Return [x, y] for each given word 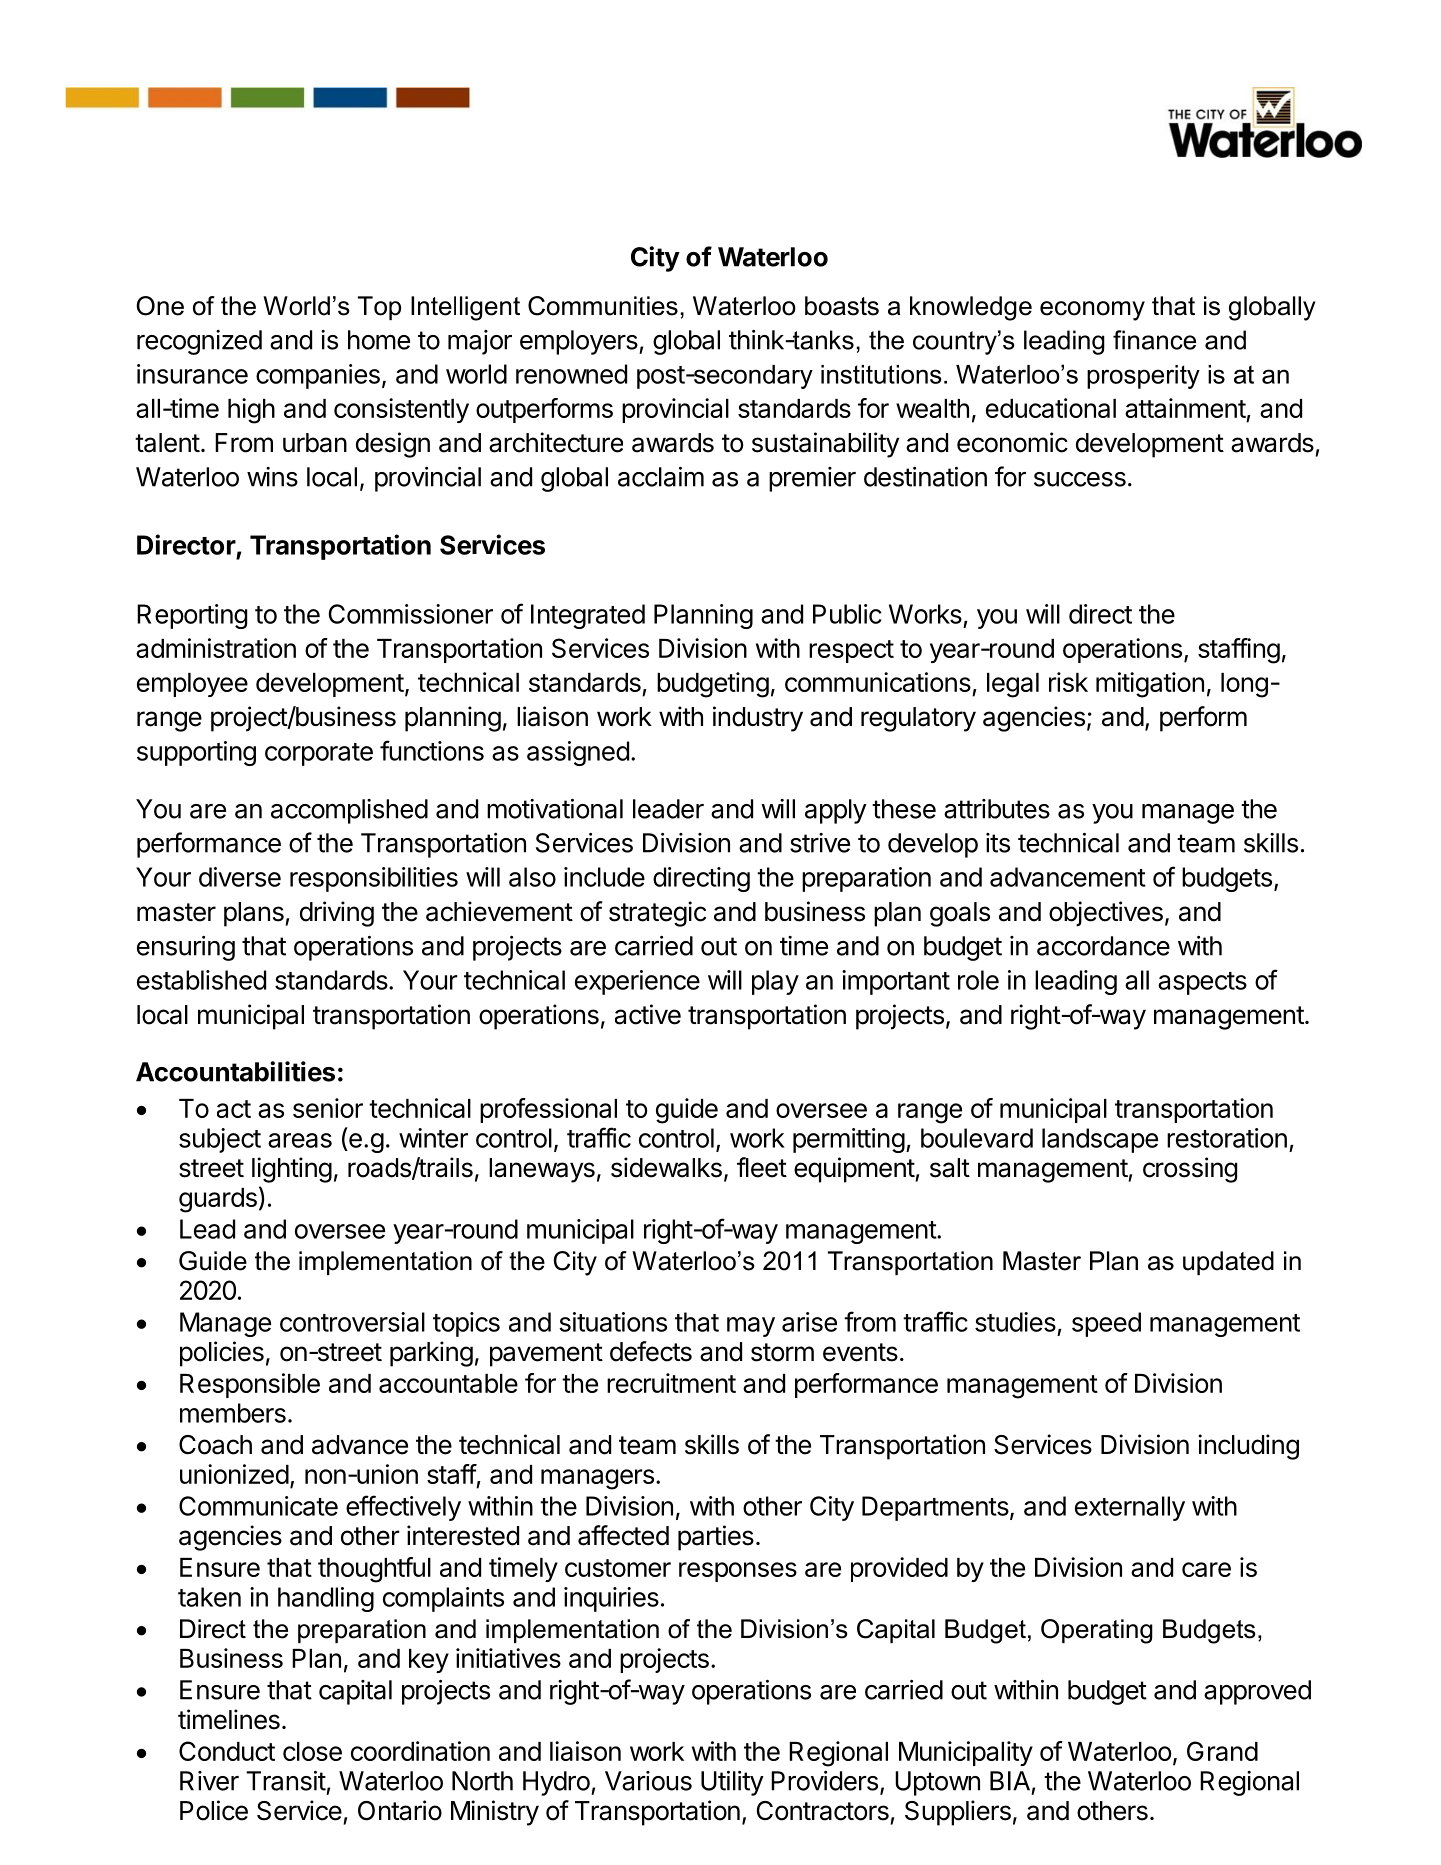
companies [318, 376]
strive [820, 843]
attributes [997, 809]
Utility [732, 1783]
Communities [603, 306]
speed [1106, 1324]
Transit [286, 1781]
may [751, 1327]
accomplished [349, 811]
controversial [352, 1322]
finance [1154, 340]
